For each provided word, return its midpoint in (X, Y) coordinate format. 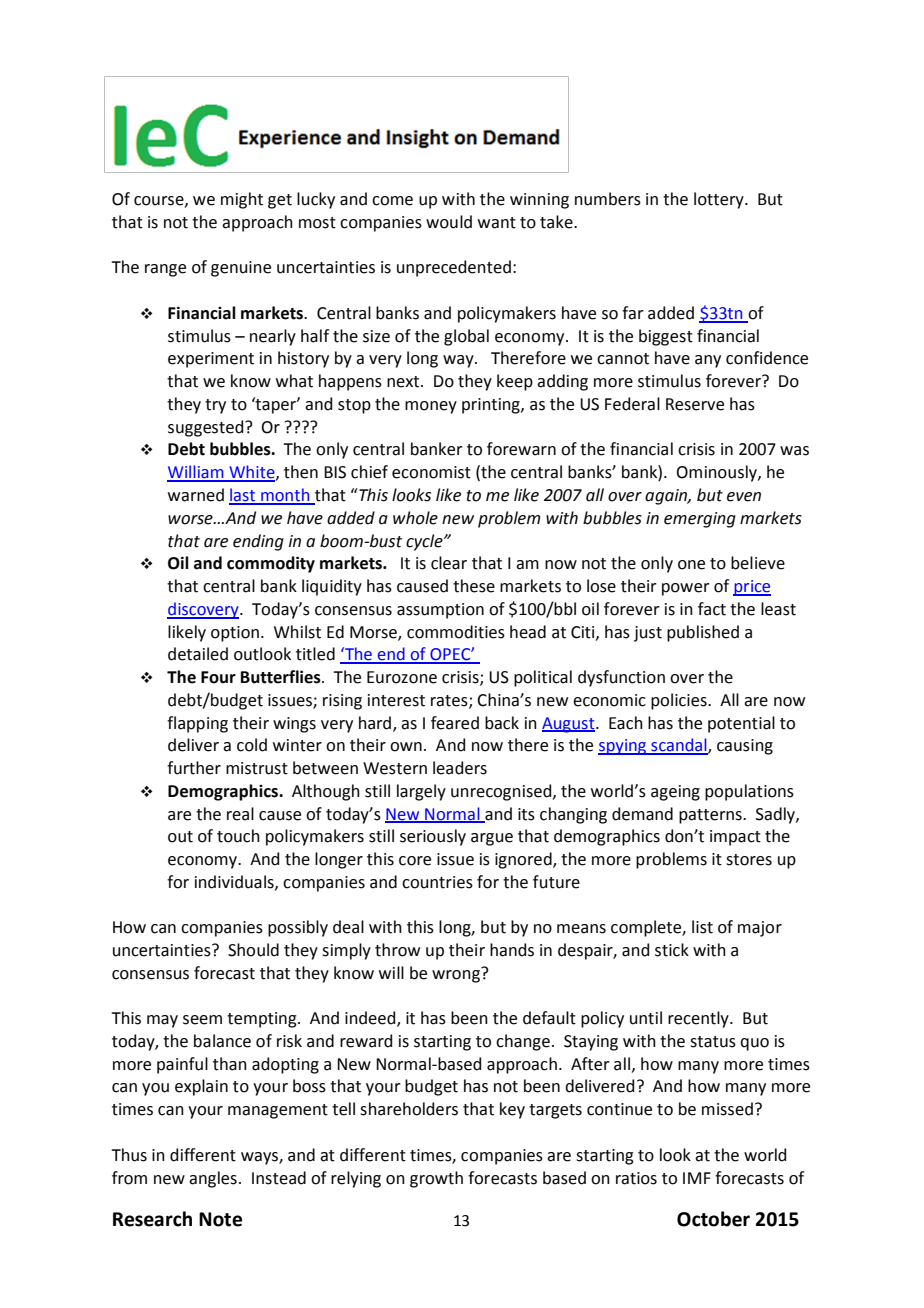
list (702, 927)
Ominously (717, 473)
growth (436, 1179)
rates (450, 701)
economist (431, 472)
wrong (457, 975)
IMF (697, 1178)
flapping (197, 724)
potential (741, 724)
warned (196, 495)
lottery (720, 200)
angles (213, 1179)
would (449, 222)
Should (253, 950)
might (242, 200)
